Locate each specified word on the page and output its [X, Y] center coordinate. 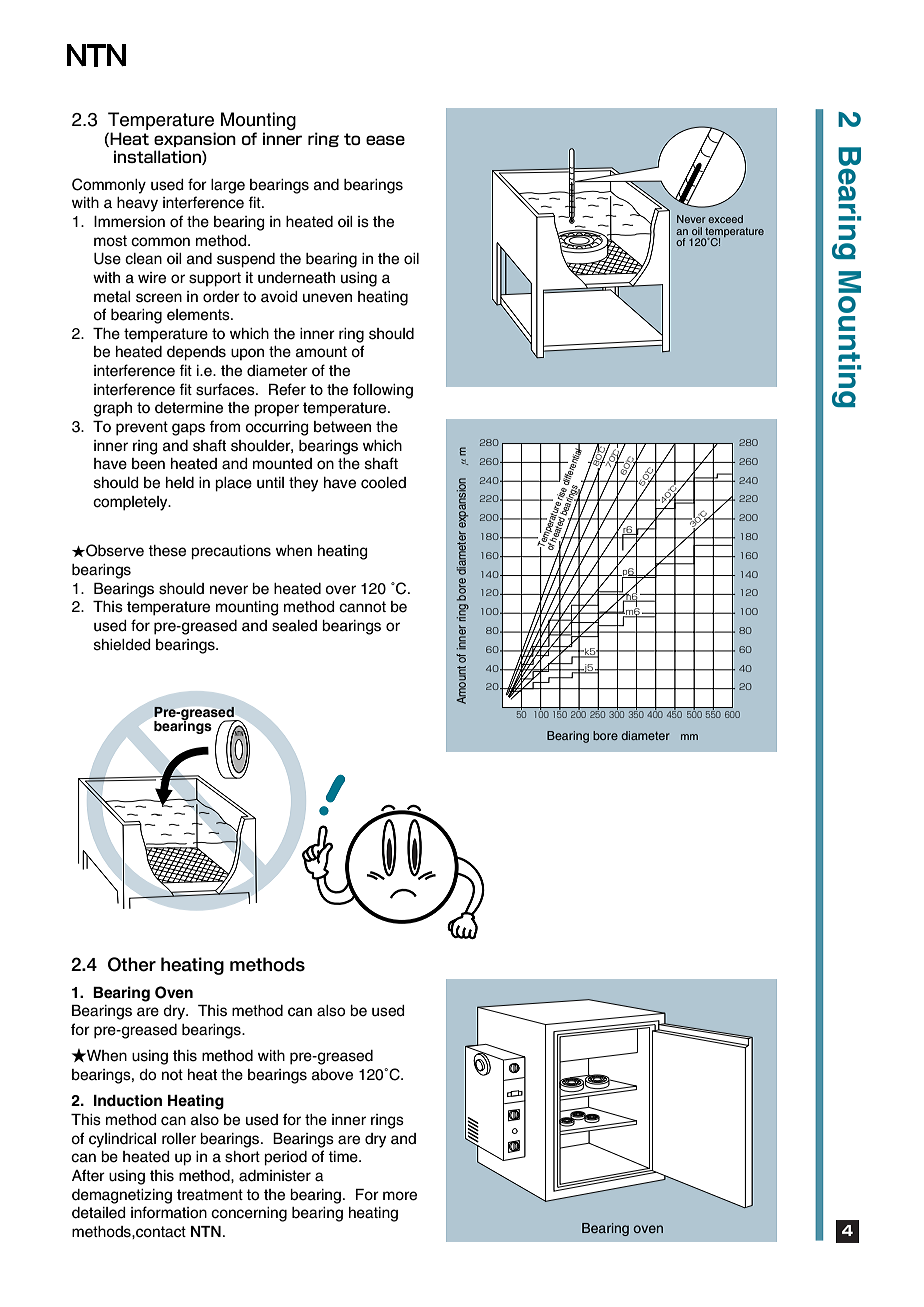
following [383, 391]
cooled [383, 483]
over [340, 590]
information [169, 1212]
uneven [327, 298]
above [332, 1075]
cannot [362, 607]
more [400, 1196]
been [148, 464]
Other [132, 964]
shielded [122, 645]
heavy [137, 204]
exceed [725, 219]
